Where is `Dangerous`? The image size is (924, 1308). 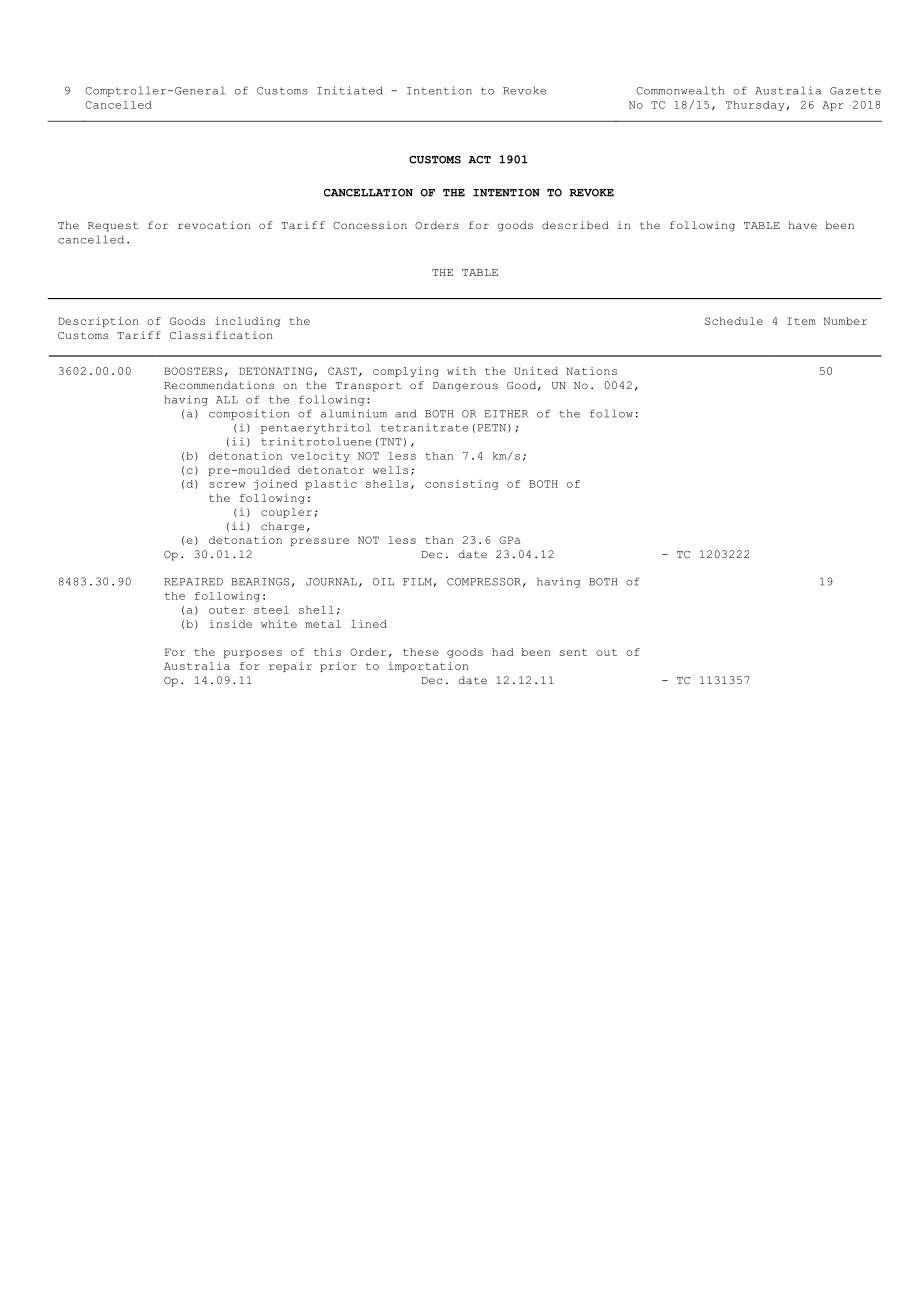 Dangerous is located at coordinates (465, 387).
